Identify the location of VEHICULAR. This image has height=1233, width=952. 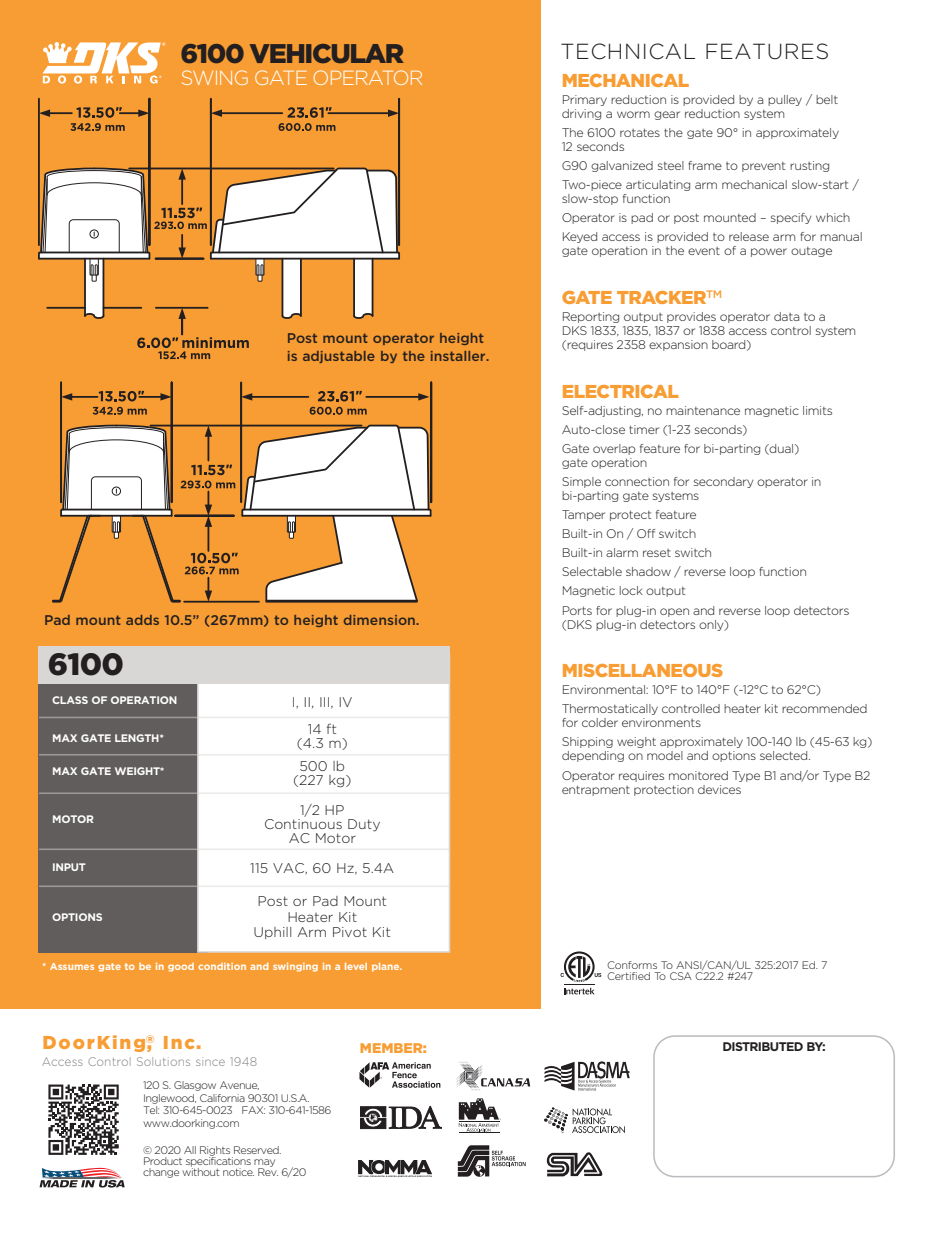
(327, 53).
